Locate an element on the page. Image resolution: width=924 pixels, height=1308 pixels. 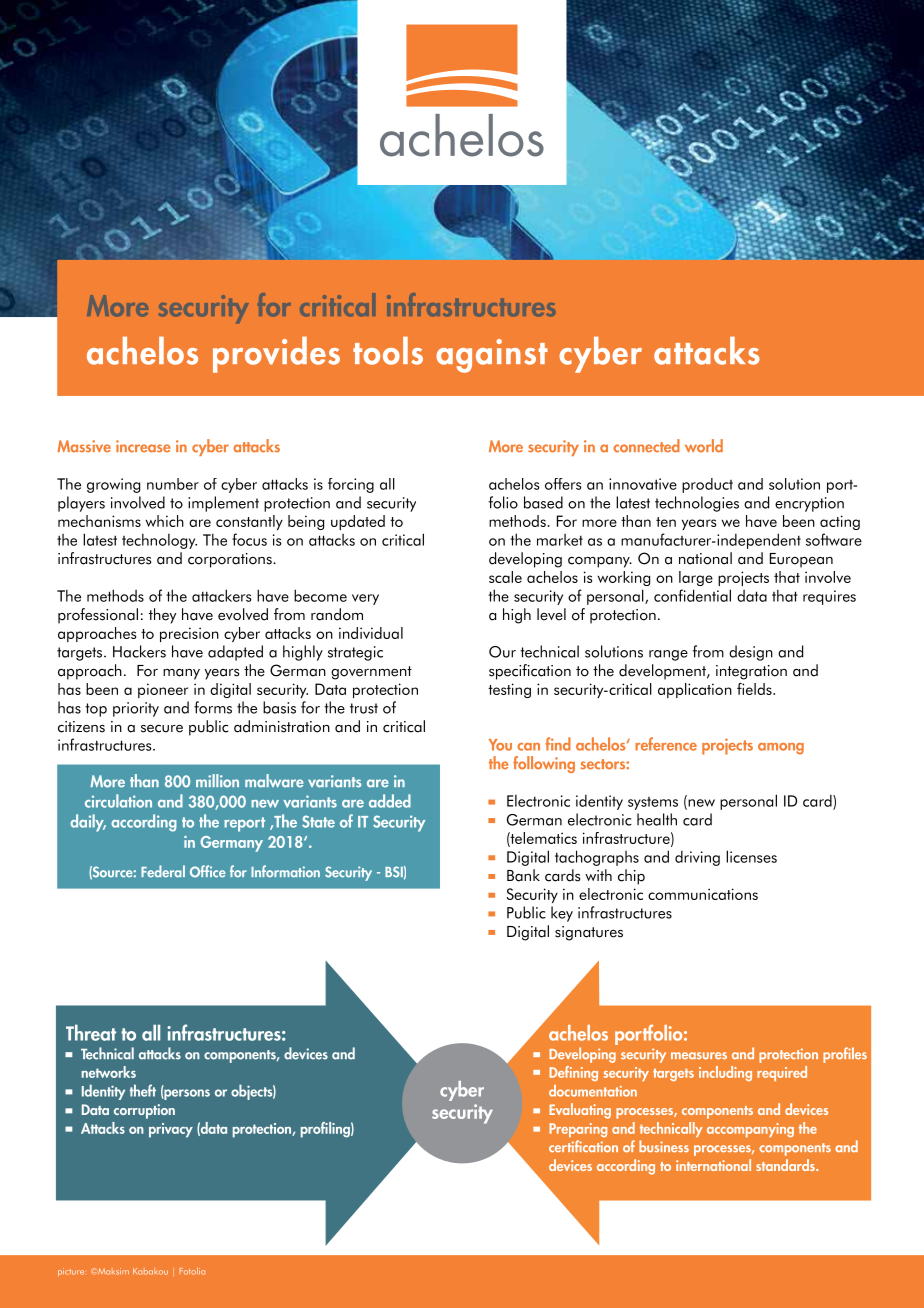
added is located at coordinates (390, 801).
